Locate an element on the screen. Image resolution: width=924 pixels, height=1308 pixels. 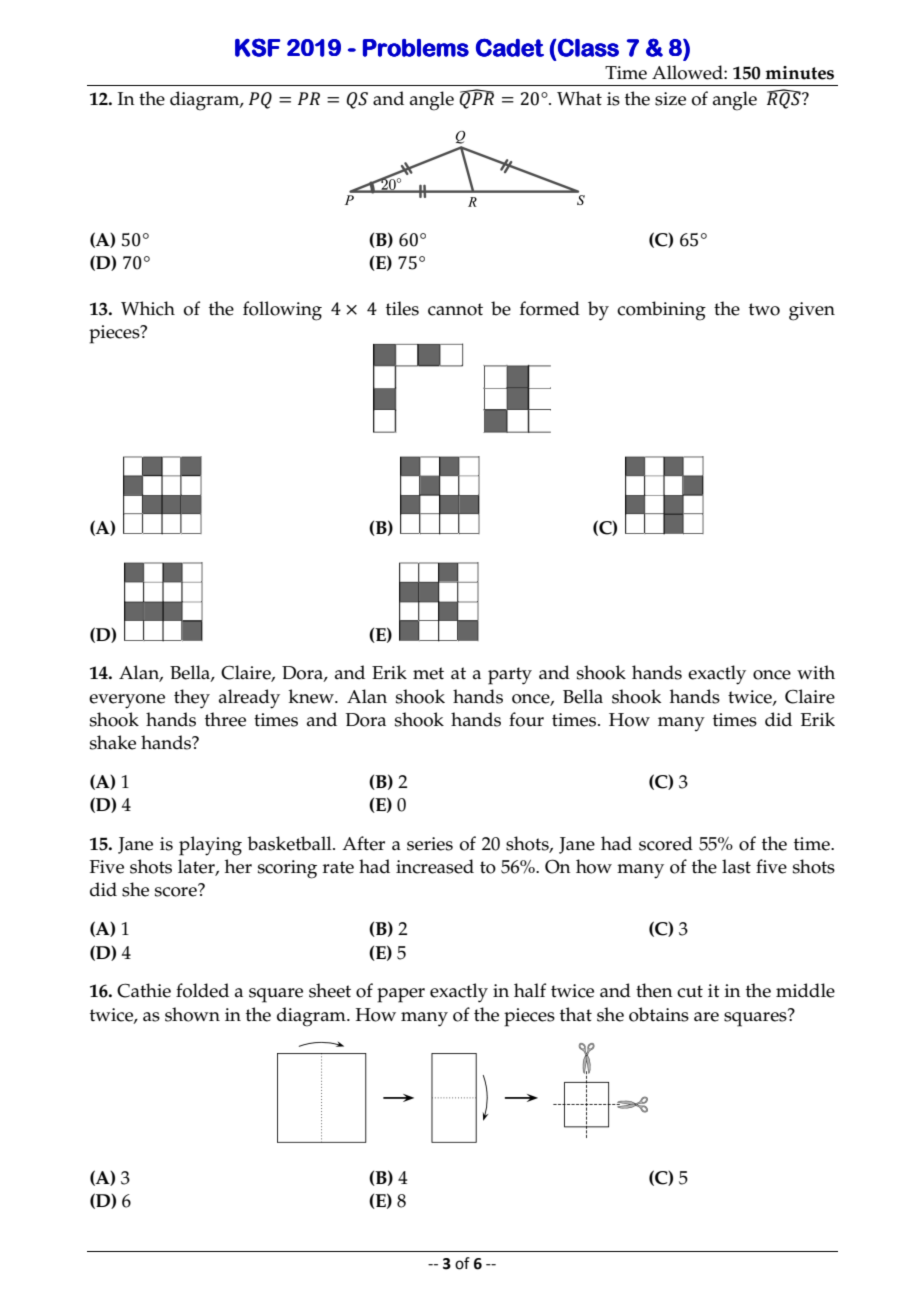
What is located at coordinates (579, 98).
